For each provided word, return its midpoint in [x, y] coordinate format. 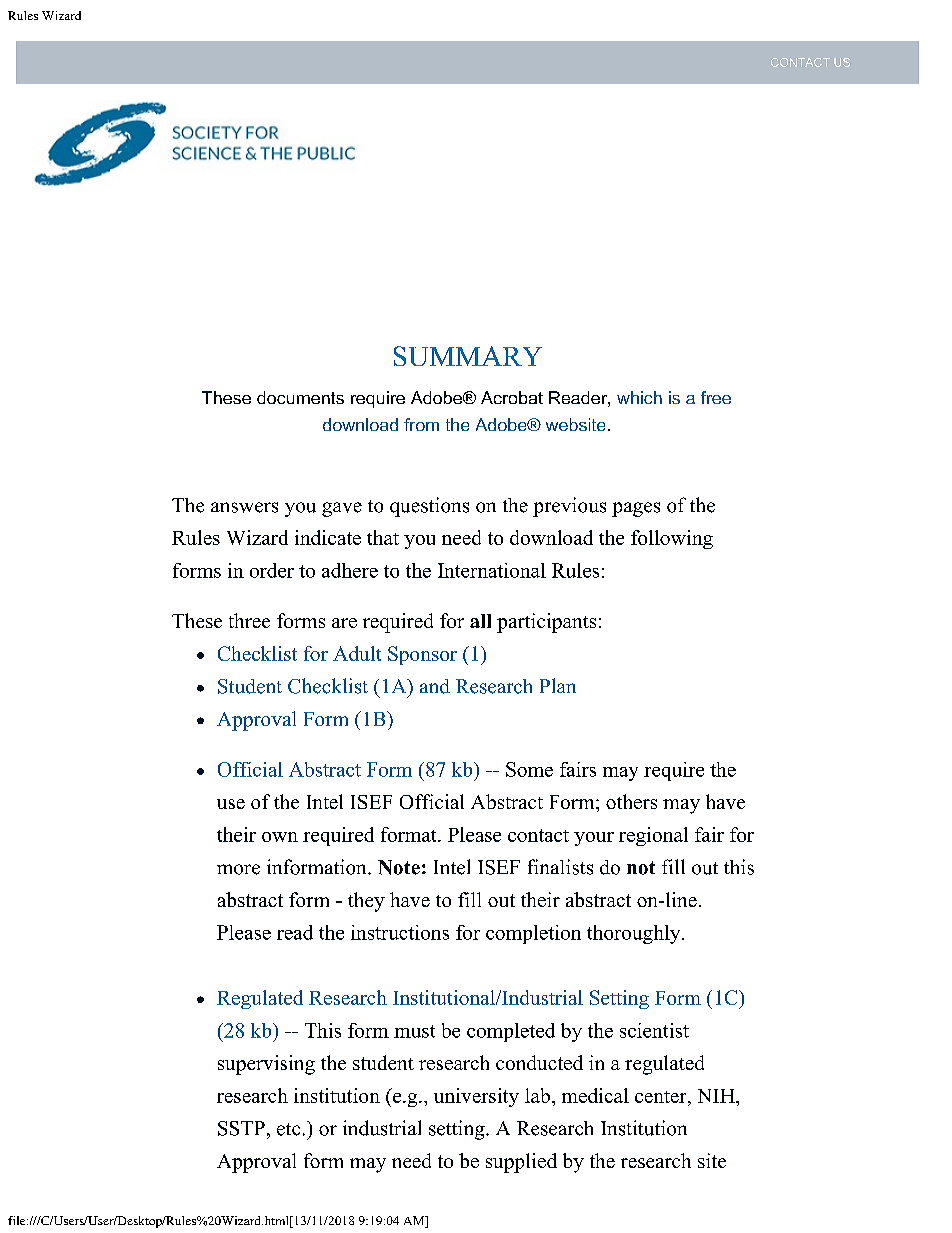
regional [653, 836]
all [480, 621]
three [249, 620]
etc [288, 1129]
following [672, 539]
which [639, 397]
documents [300, 397]
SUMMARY [468, 356]
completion [533, 934]
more [238, 869]
